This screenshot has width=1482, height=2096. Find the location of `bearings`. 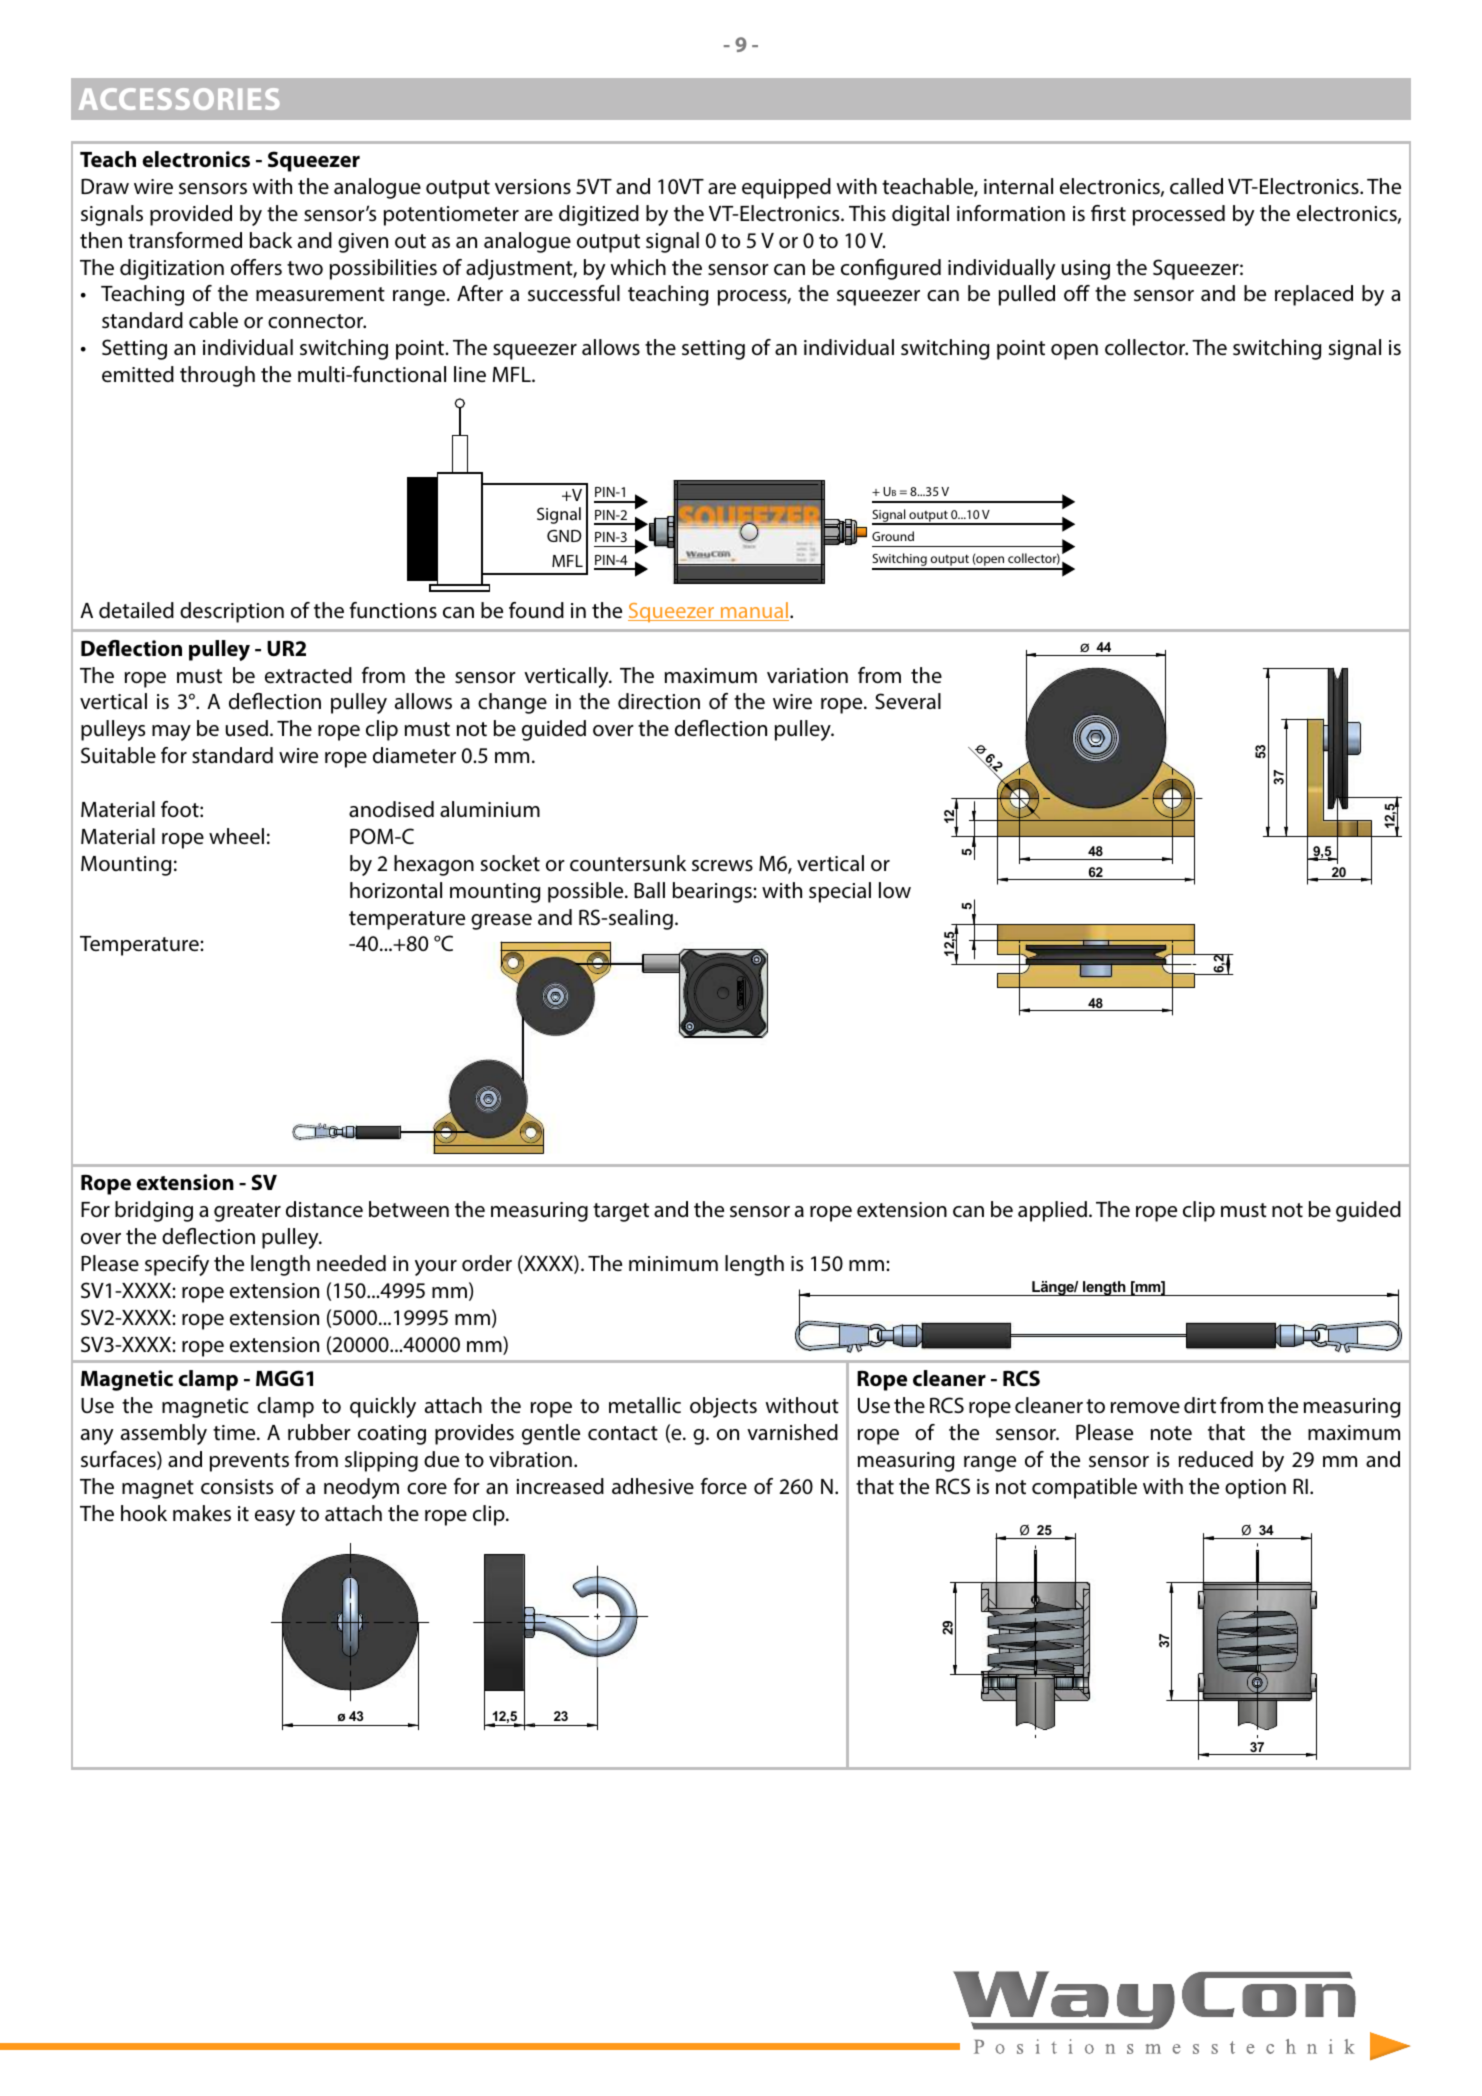

bearings is located at coordinates (713, 892).
